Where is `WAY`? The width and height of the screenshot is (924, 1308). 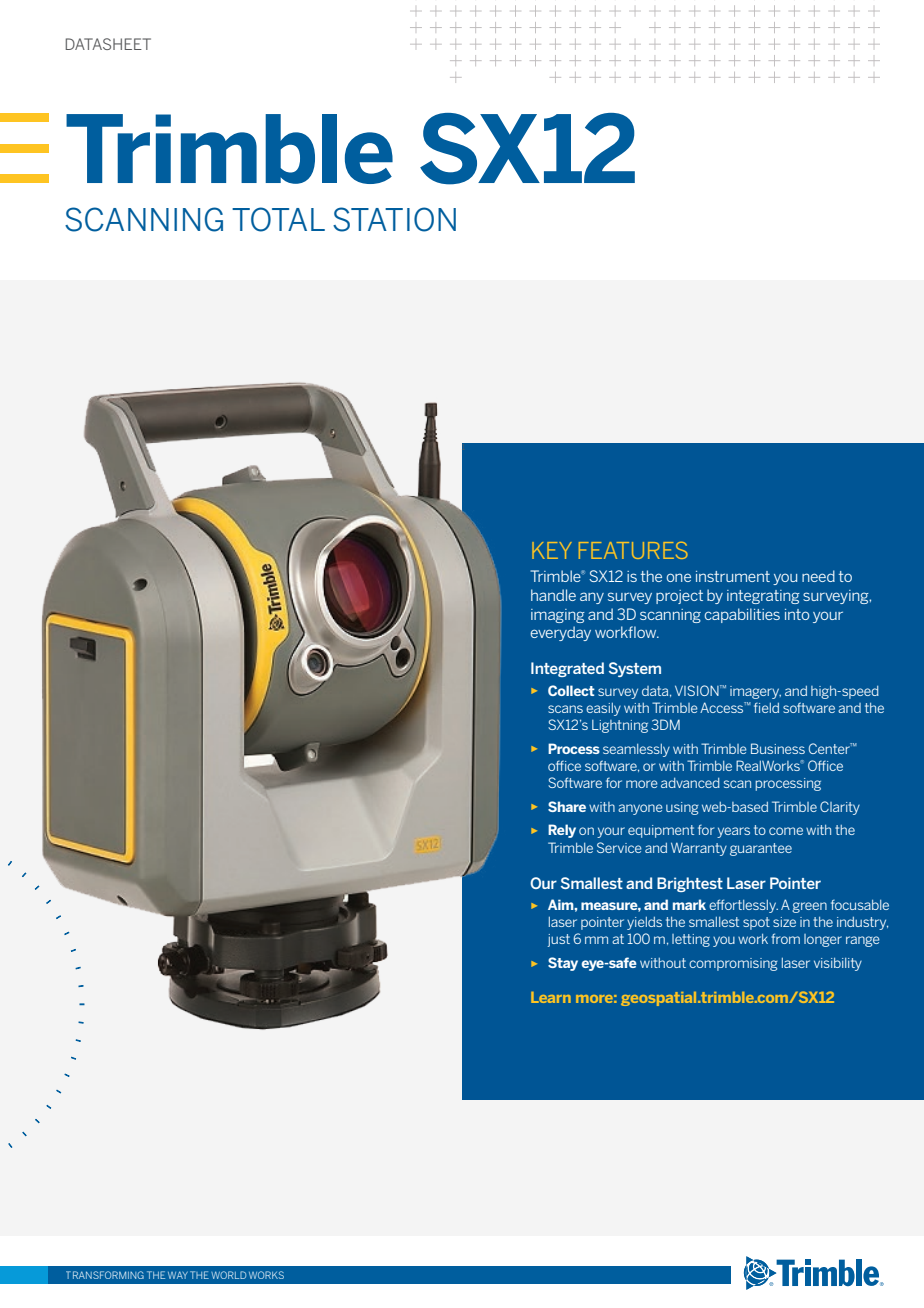 WAY is located at coordinates (178, 1275).
